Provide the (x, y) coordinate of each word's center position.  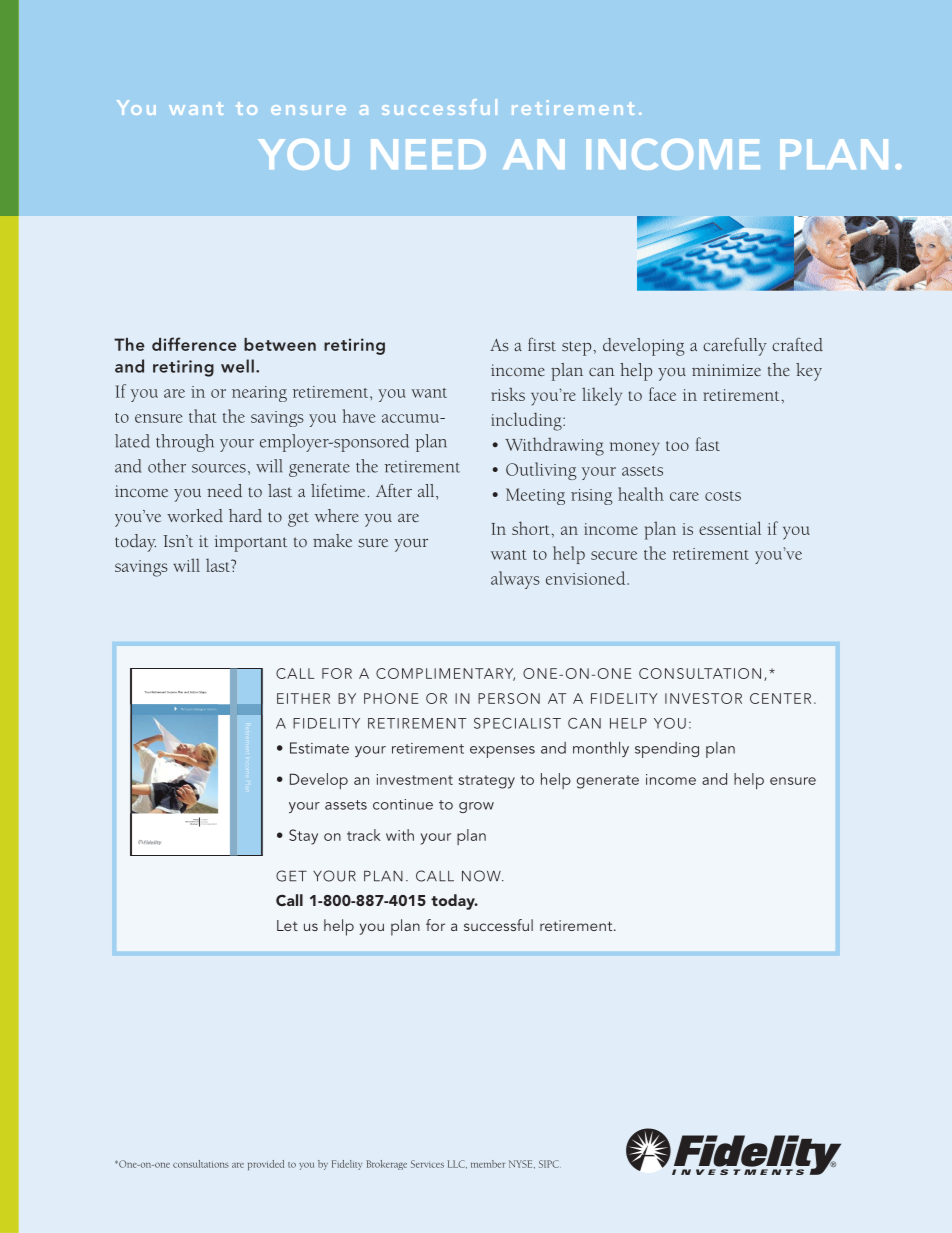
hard (245, 515)
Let (287, 925)
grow (476, 807)
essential (730, 528)
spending (667, 750)
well (237, 366)
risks (508, 394)
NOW (482, 876)
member (488, 1164)
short (531, 528)
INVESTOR (703, 698)
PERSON (509, 698)
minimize (726, 370)
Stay (303, 837)
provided (266, 1165)
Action (194, 692)
